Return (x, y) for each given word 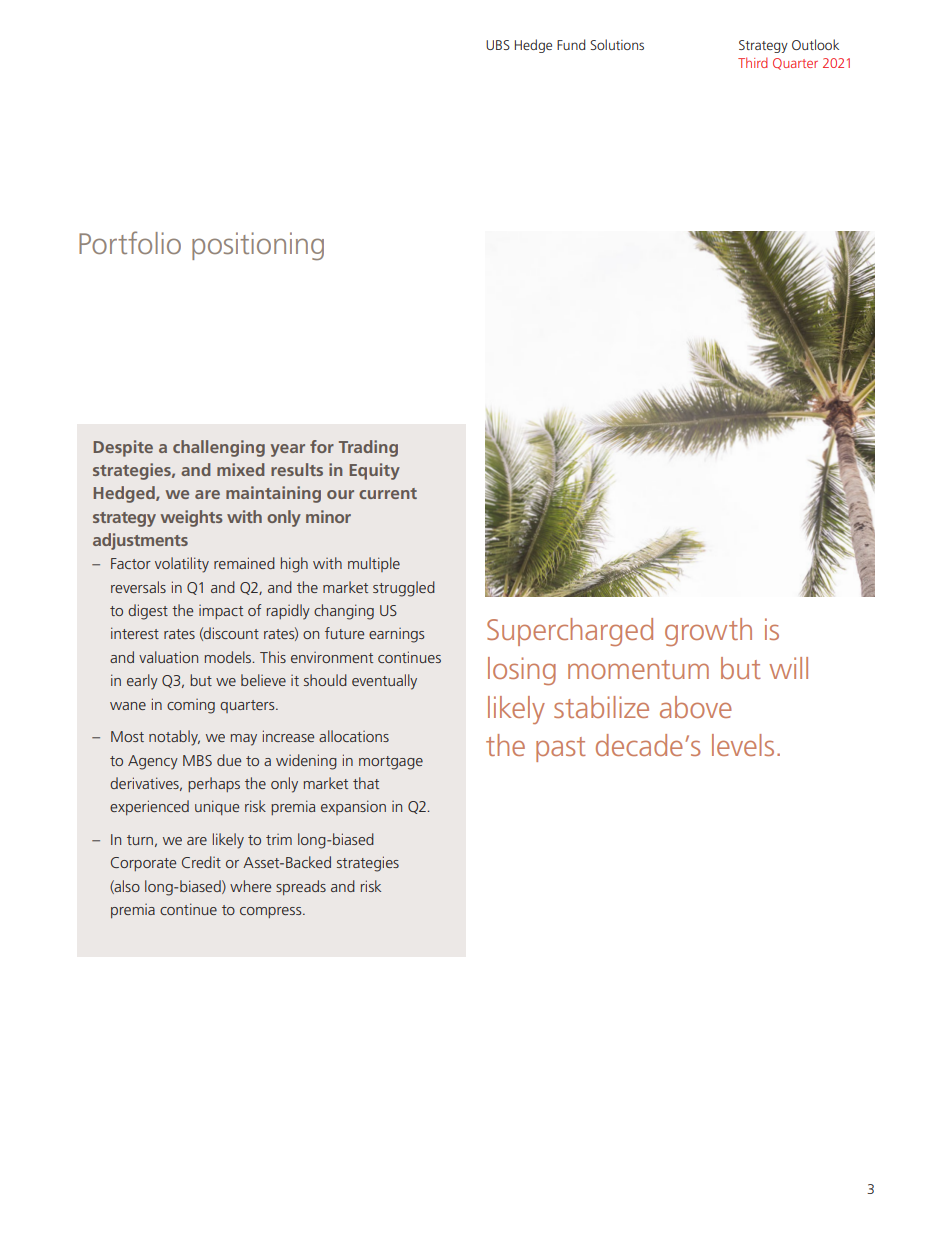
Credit (201, 862)
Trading (368, 448)
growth (708, 632)
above (696, 707)
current (388, 493)
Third (753, 62)
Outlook (815, 44)
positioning (258, 246)
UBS (498, 45)
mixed (240, 469)
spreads (301, 887)
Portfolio (130, 242)
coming (191, 706)
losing (522, 671)
